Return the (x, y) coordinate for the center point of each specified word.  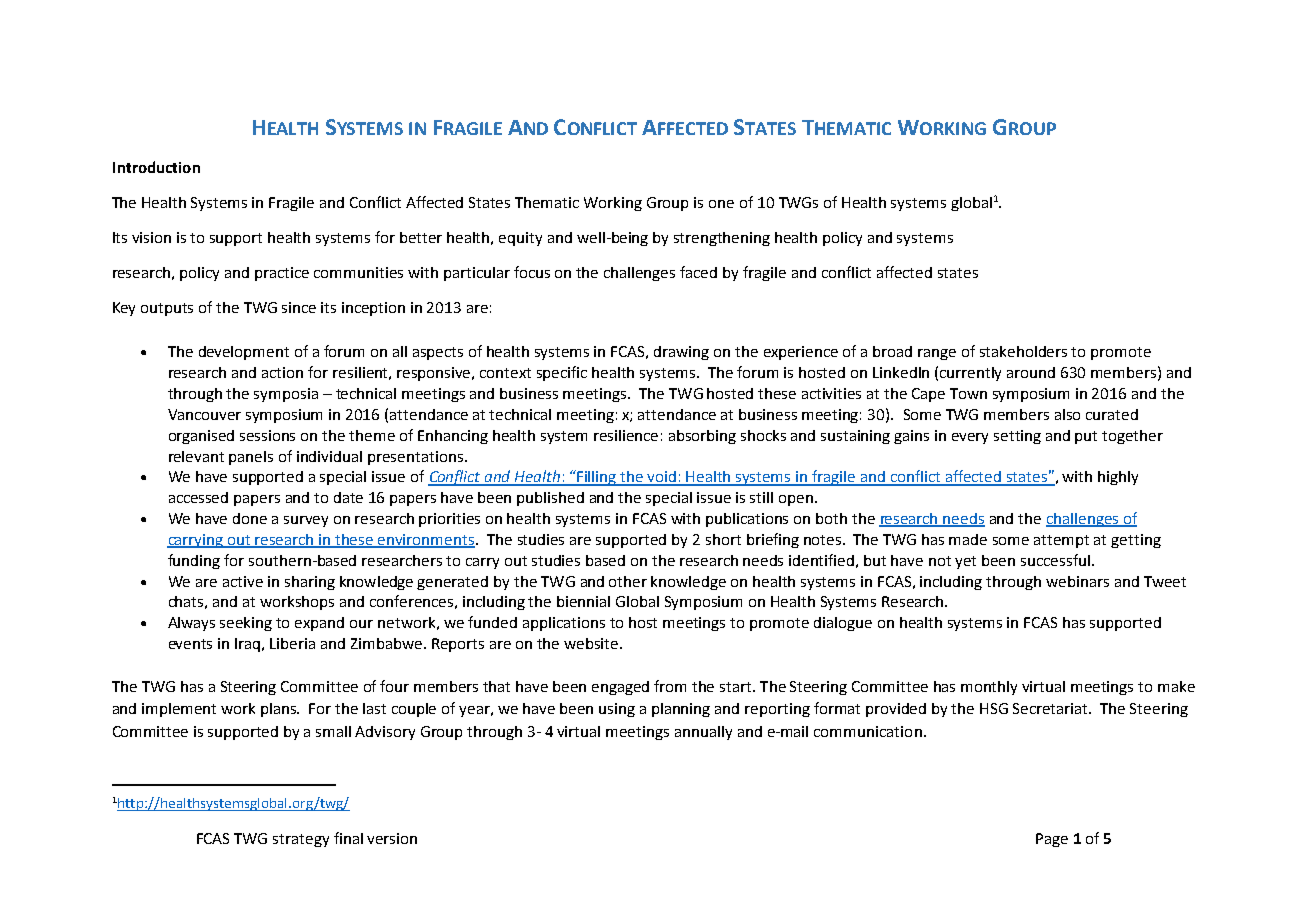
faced (698, 272)
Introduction (156, 167)
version (392, 838)
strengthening (722, 239)
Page (1052, 840)
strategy (301, 840)
